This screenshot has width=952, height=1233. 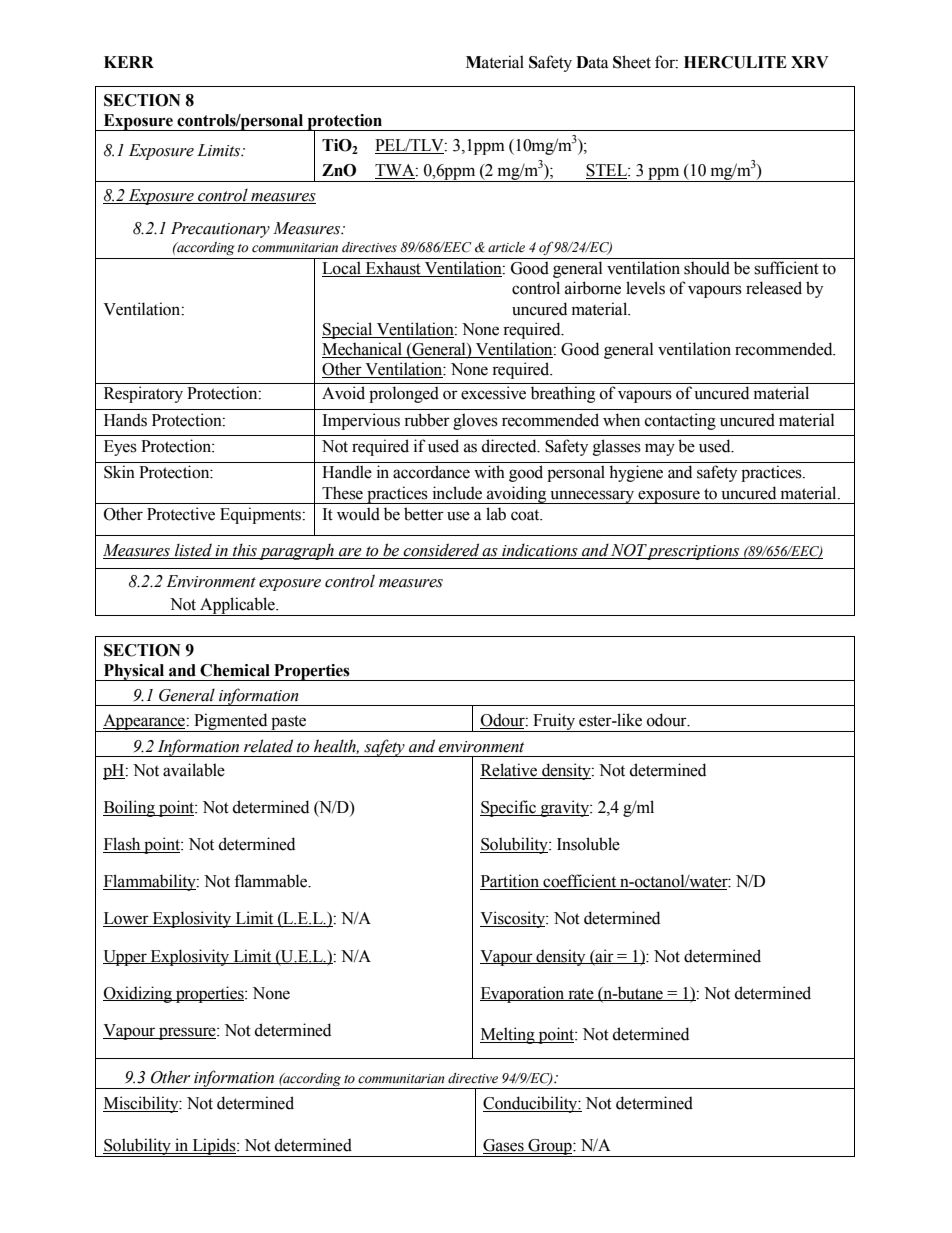 I want to click on Relative, so click(x=510, y=771).
